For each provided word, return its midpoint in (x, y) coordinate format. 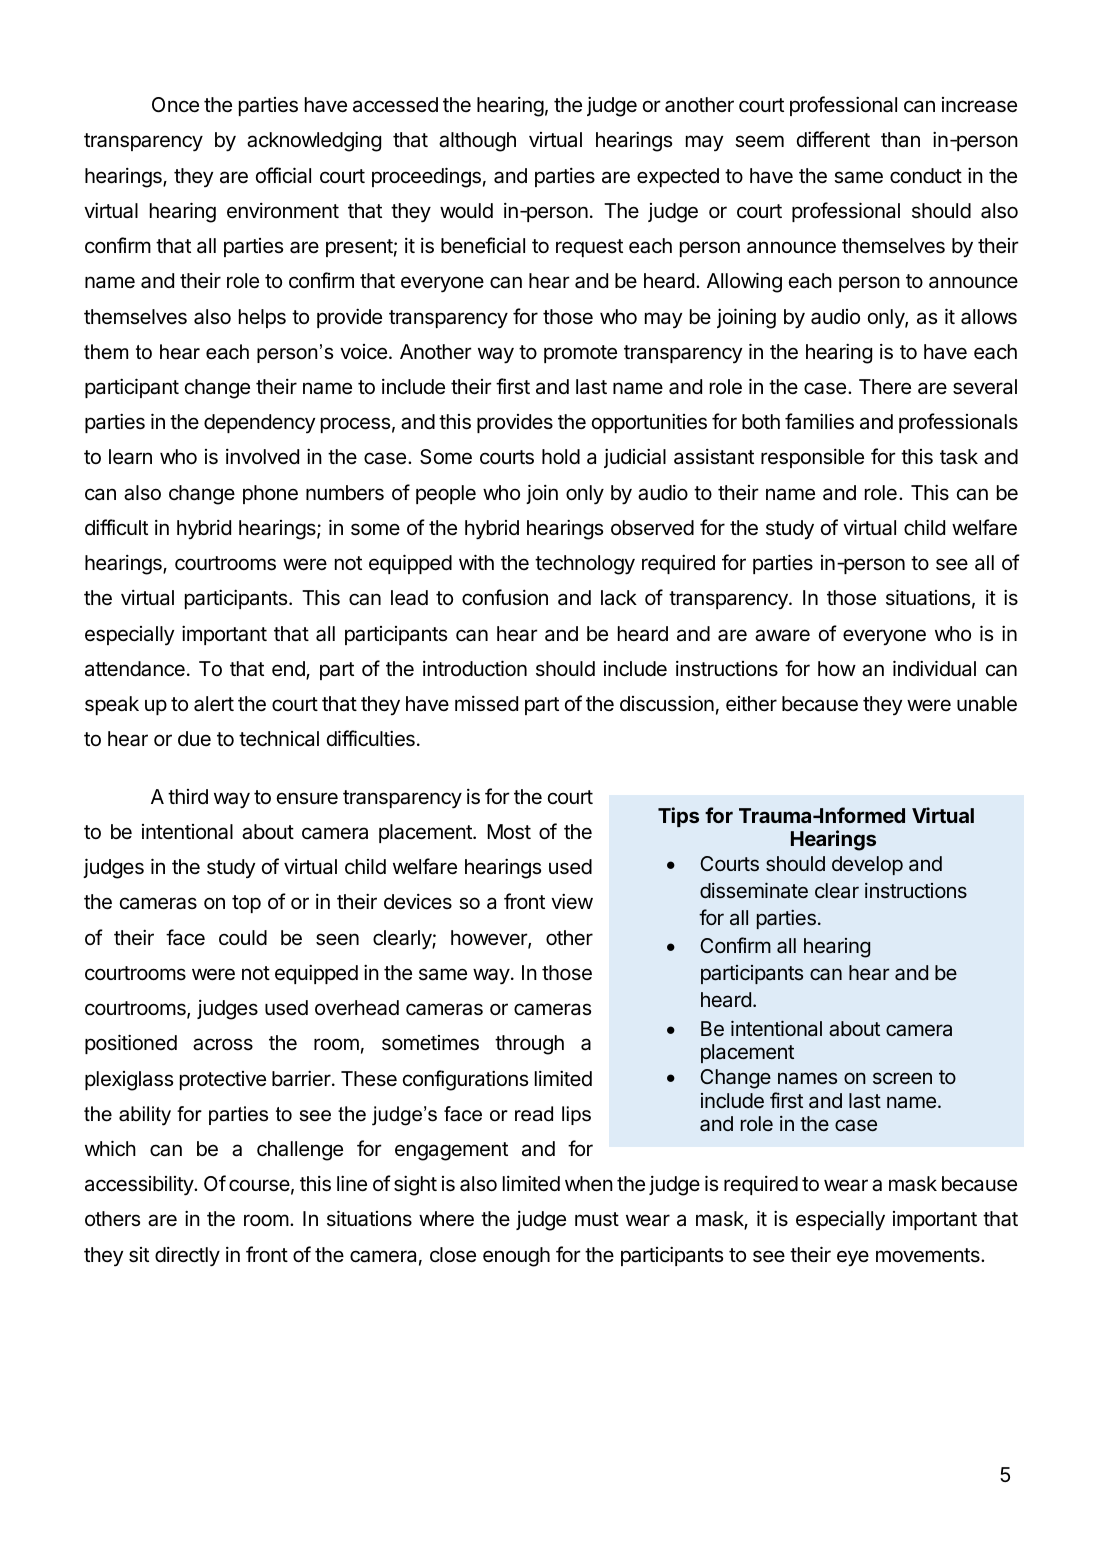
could (243, 937)
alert (214, 704)
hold (561, 456)
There (885, 387)
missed (486, 704)
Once (175, 105)
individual (934, 668)
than (900, 140)
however (490, 939)
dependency (259, 423)
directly (187, 1257)
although (477, 142)
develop (867, 865)
